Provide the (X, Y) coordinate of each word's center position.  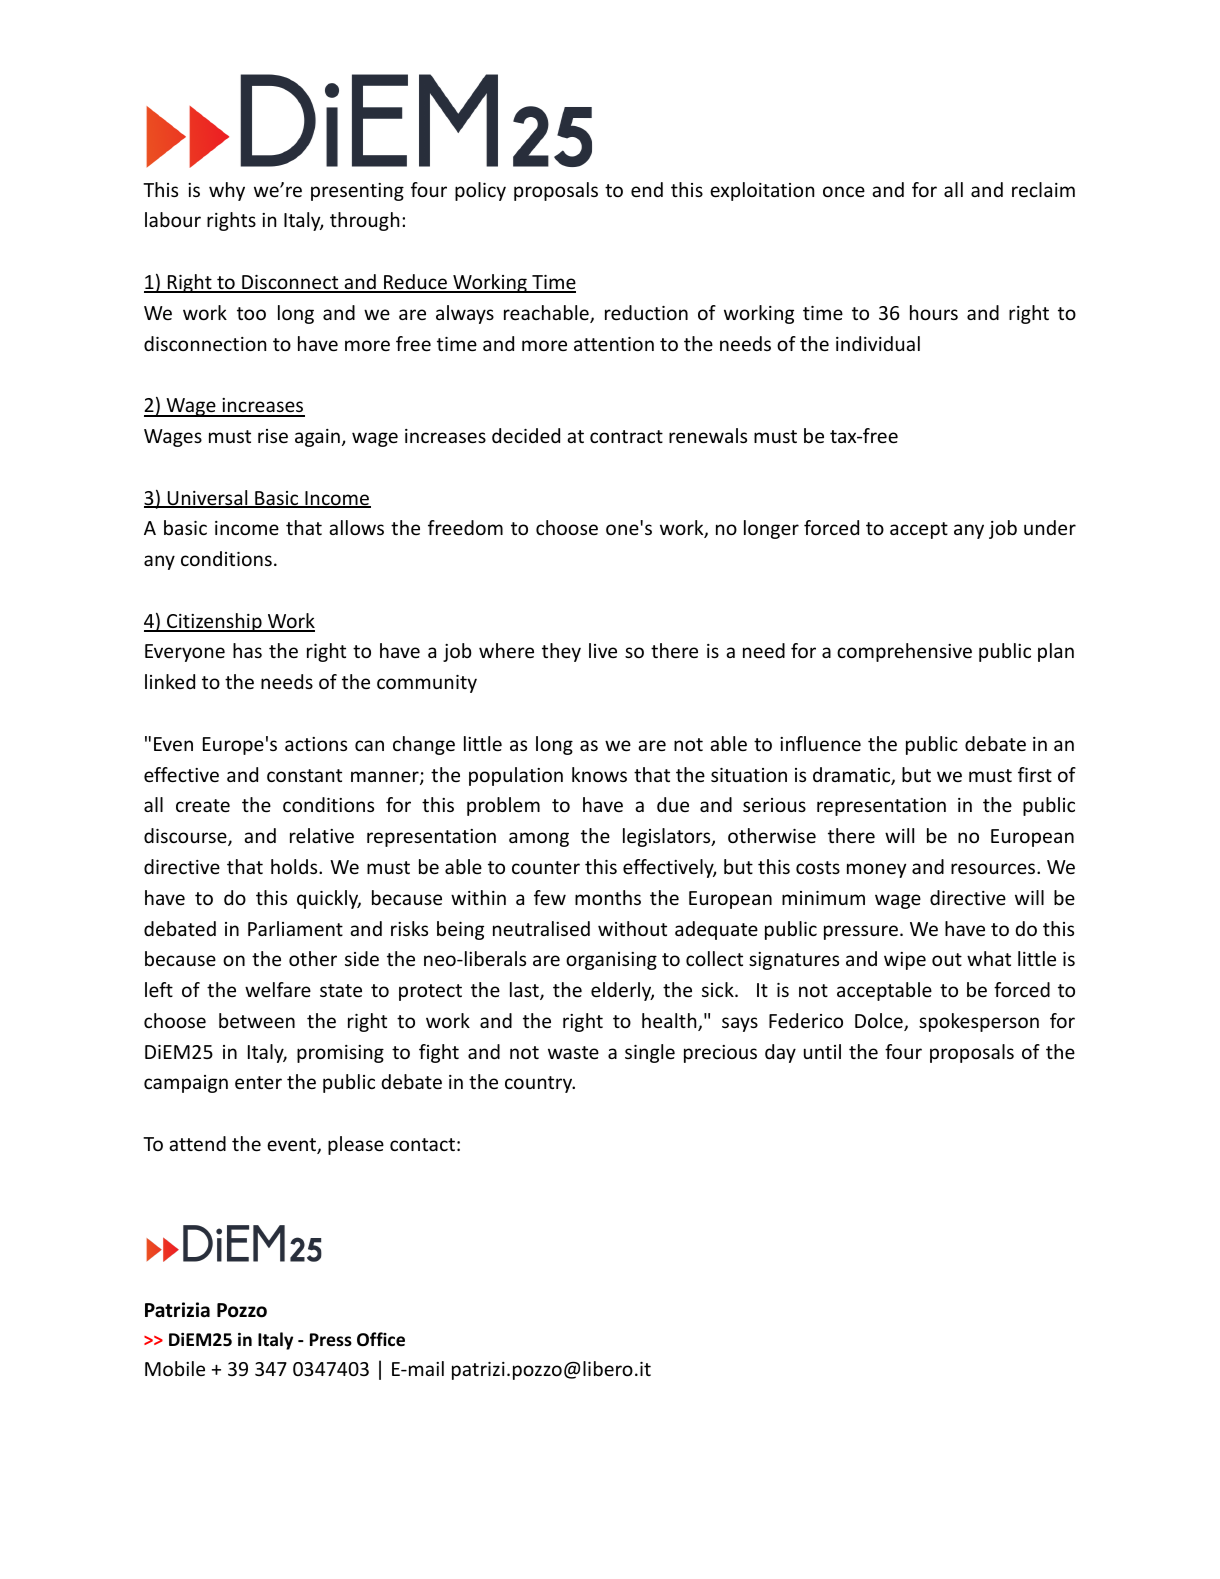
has (247, 650)
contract (626, 436)
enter (258, 1082)
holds (295, 866)
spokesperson (979, 1022)
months (608, 897)
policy (480, 191)
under (1050, 527)
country (540, 1084)
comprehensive (904, 652)
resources (994, 868)
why (227, 191)
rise (273, 436)
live (603, 650)
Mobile (175, 1368)
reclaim (1043, 189)
